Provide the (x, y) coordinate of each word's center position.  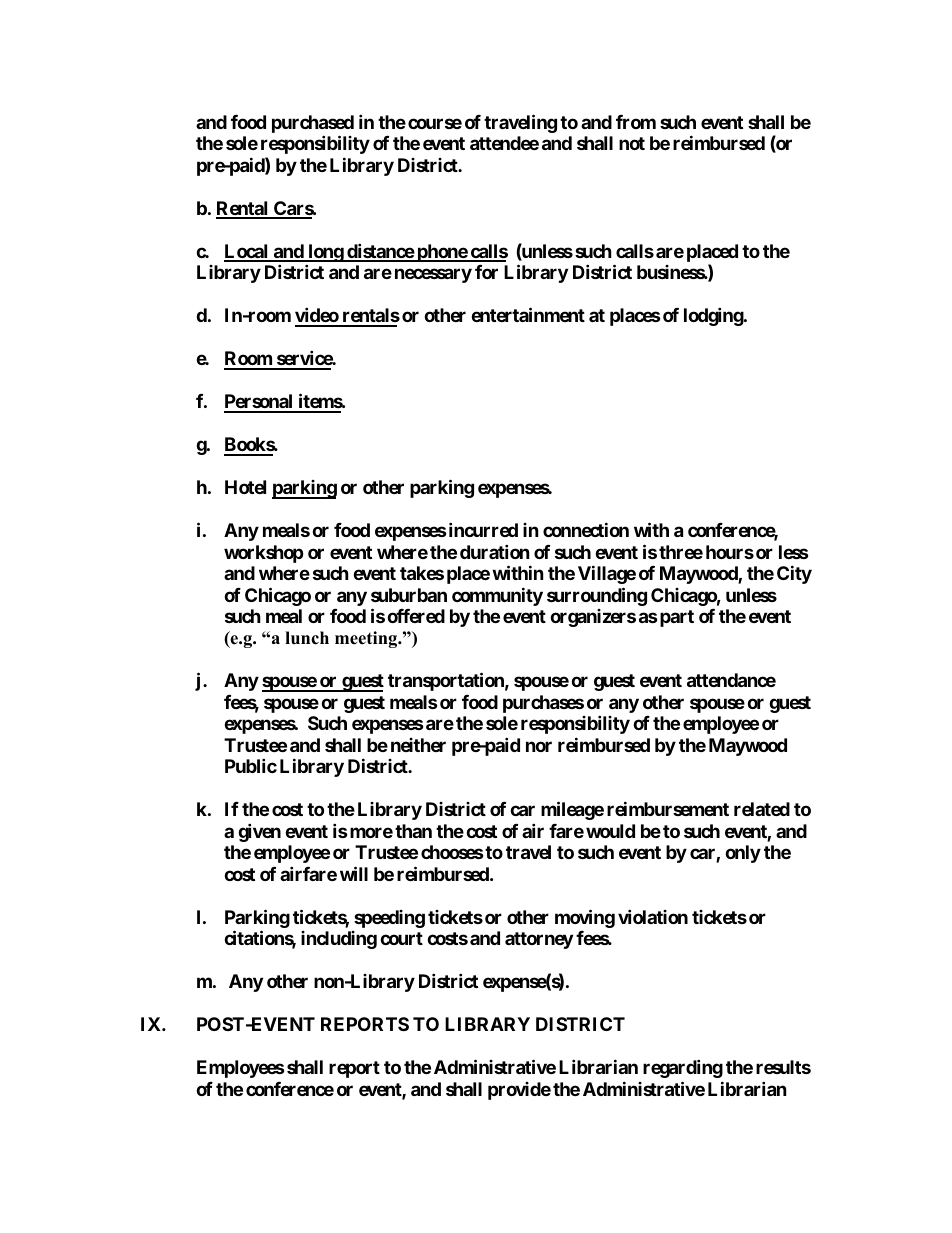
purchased (313, 125)
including (339, 940)
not (632, 143)
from (636, 122)
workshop (264, 554)
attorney (539, 940)
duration (495, 551)
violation (653, 916)
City (794, 574)
